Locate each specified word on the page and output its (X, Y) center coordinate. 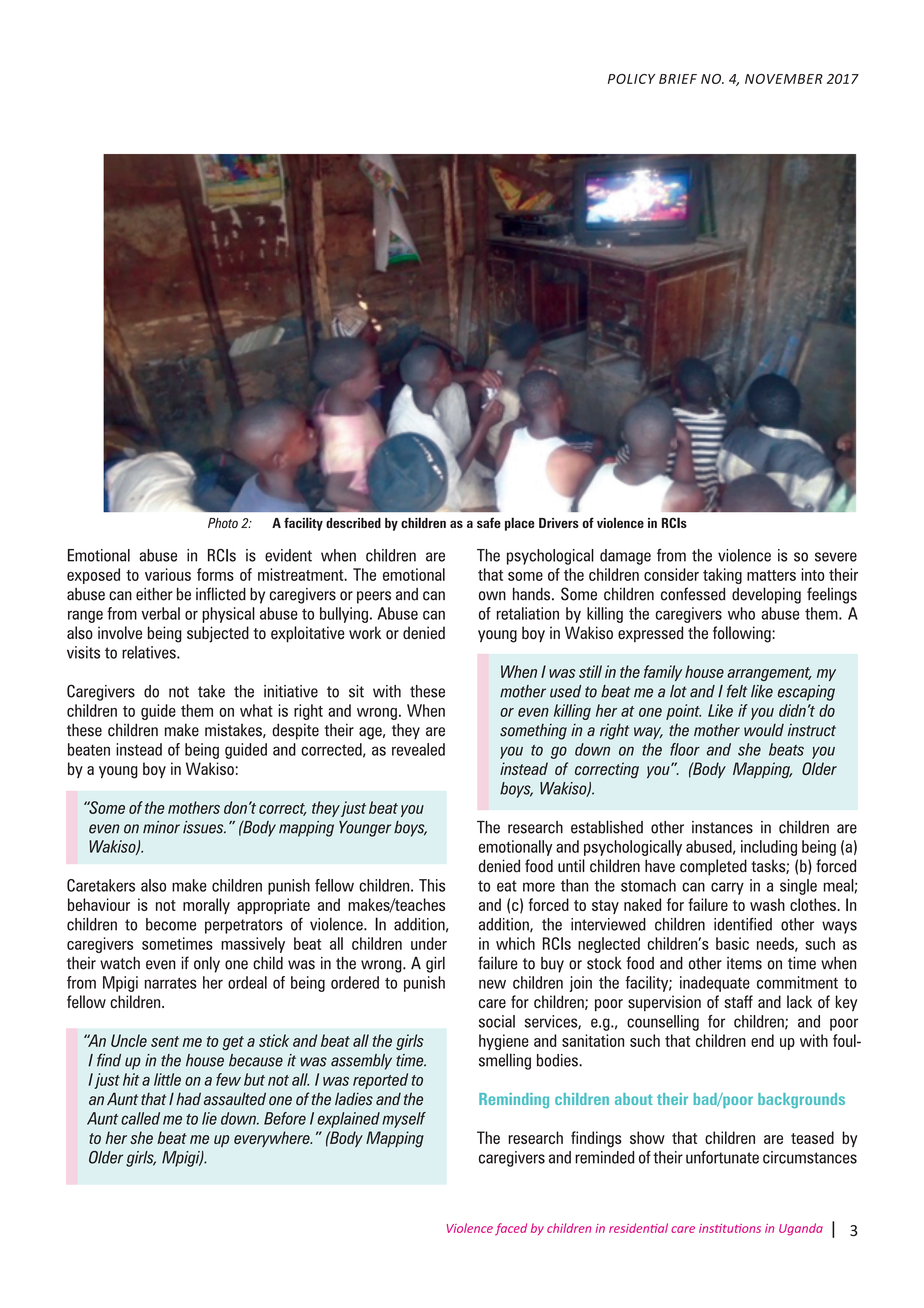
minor (161, 827)
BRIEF (678, 79)
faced (511, 1229)
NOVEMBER (784, 79)
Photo (223, 523)
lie (209, 1118)
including (769, 848)
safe (489, 522)
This (432, 885)
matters (771, 575)
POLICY (631, 79)
